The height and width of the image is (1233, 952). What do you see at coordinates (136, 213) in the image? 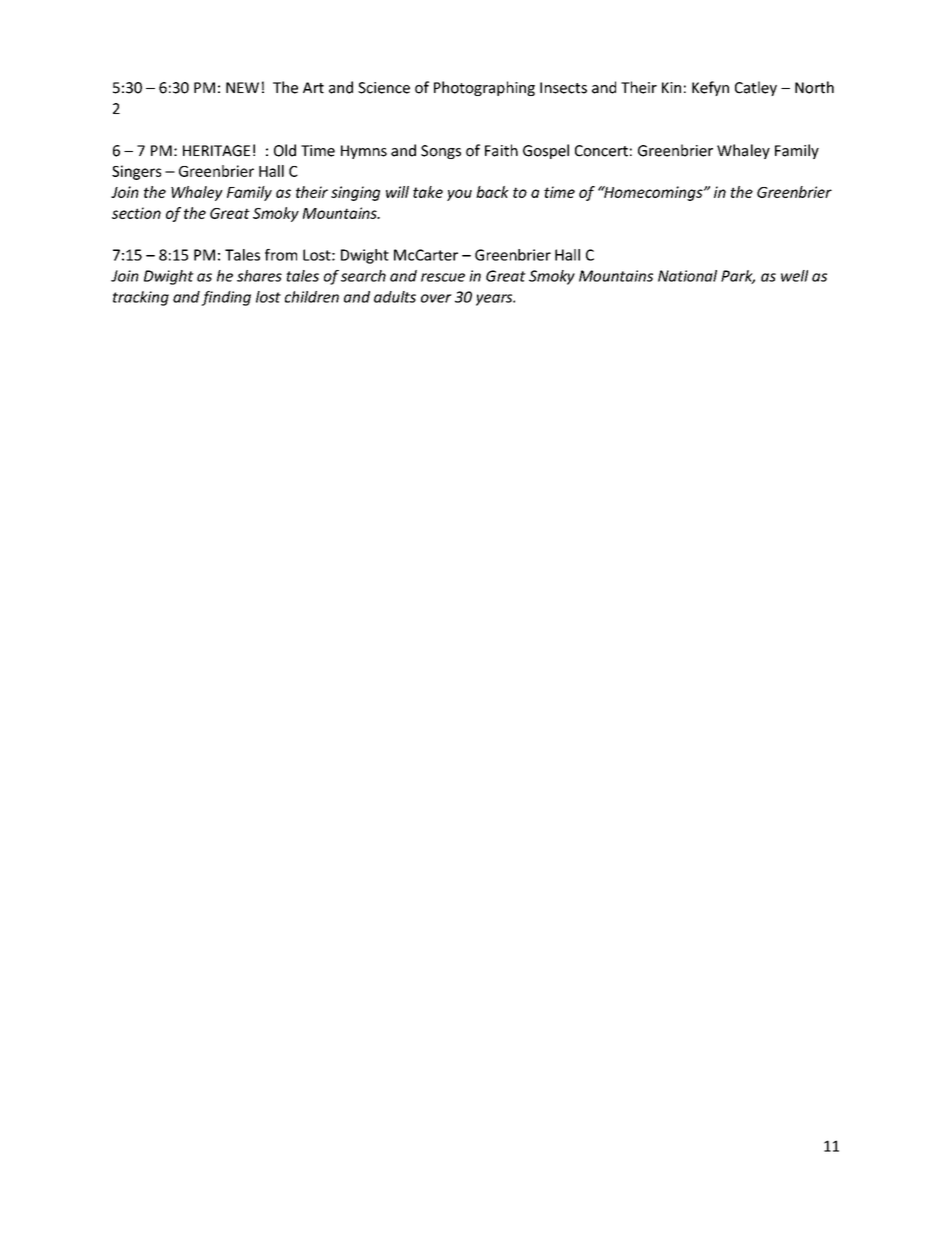
I see `section` at bounding box center [136, 213].
